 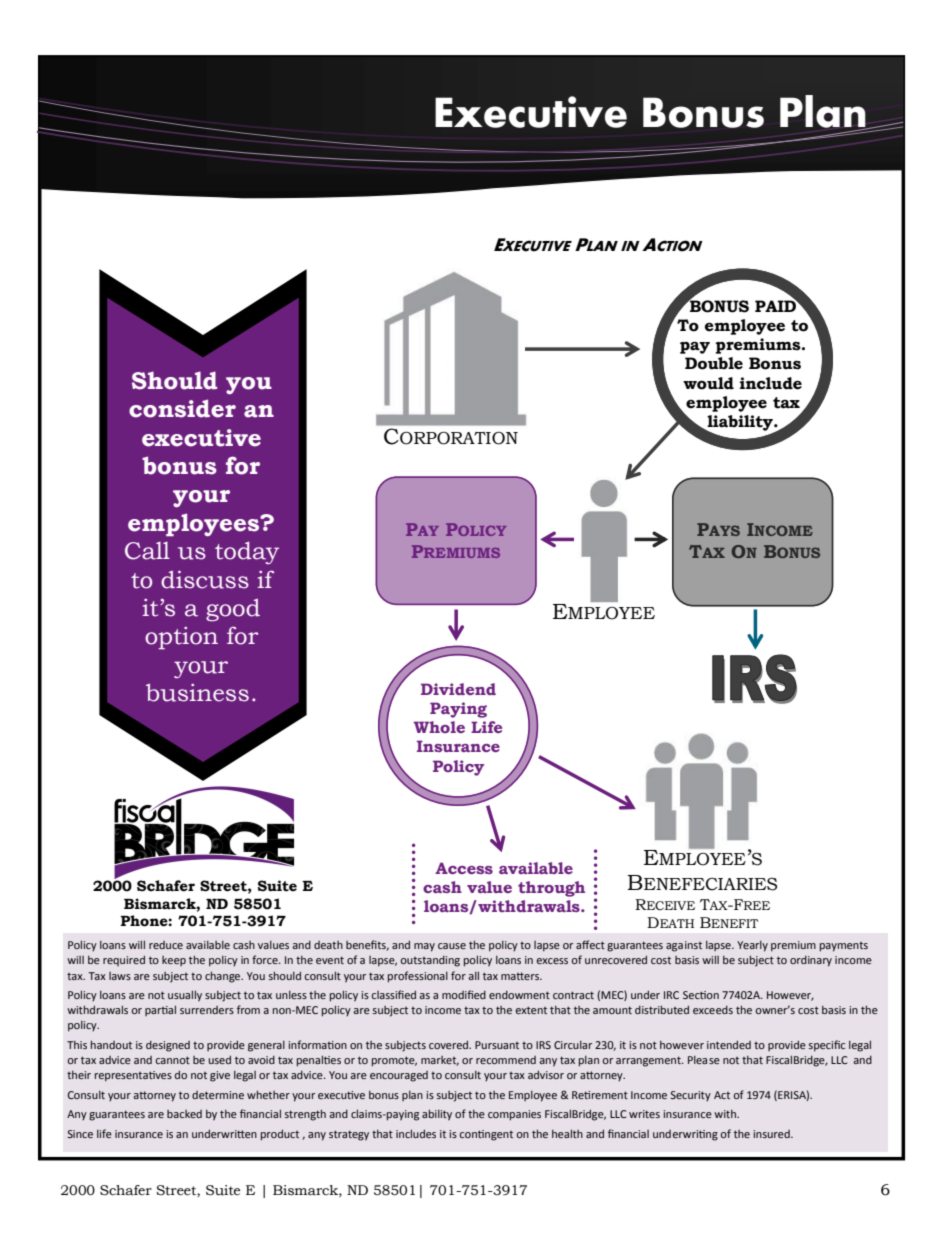 What do you see at coordinates (752, 946) in the screenshot?
I see `Yearly` at bounding box center [752, 946].
